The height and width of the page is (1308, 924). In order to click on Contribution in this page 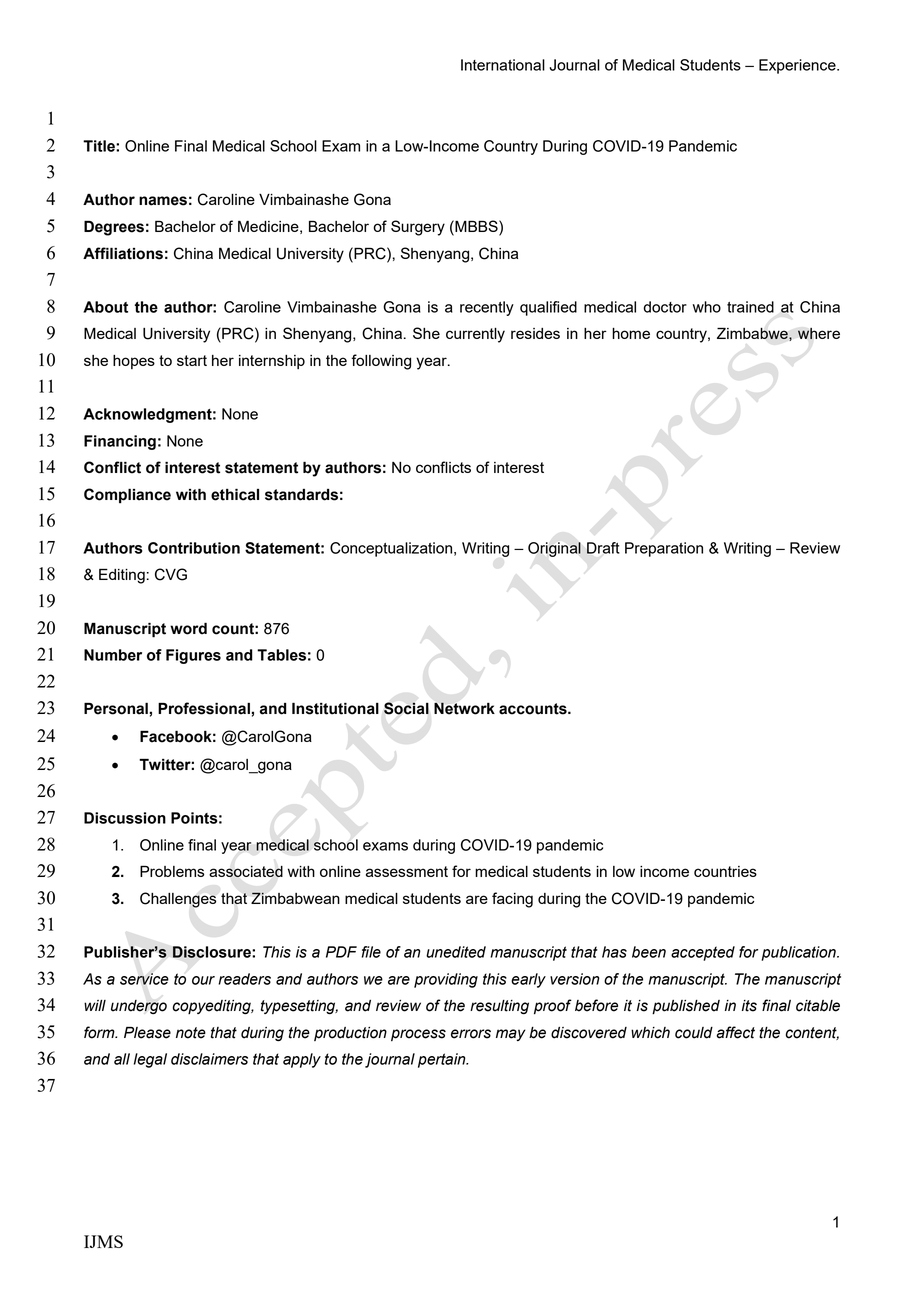, I will do `click(194, 548)`.
